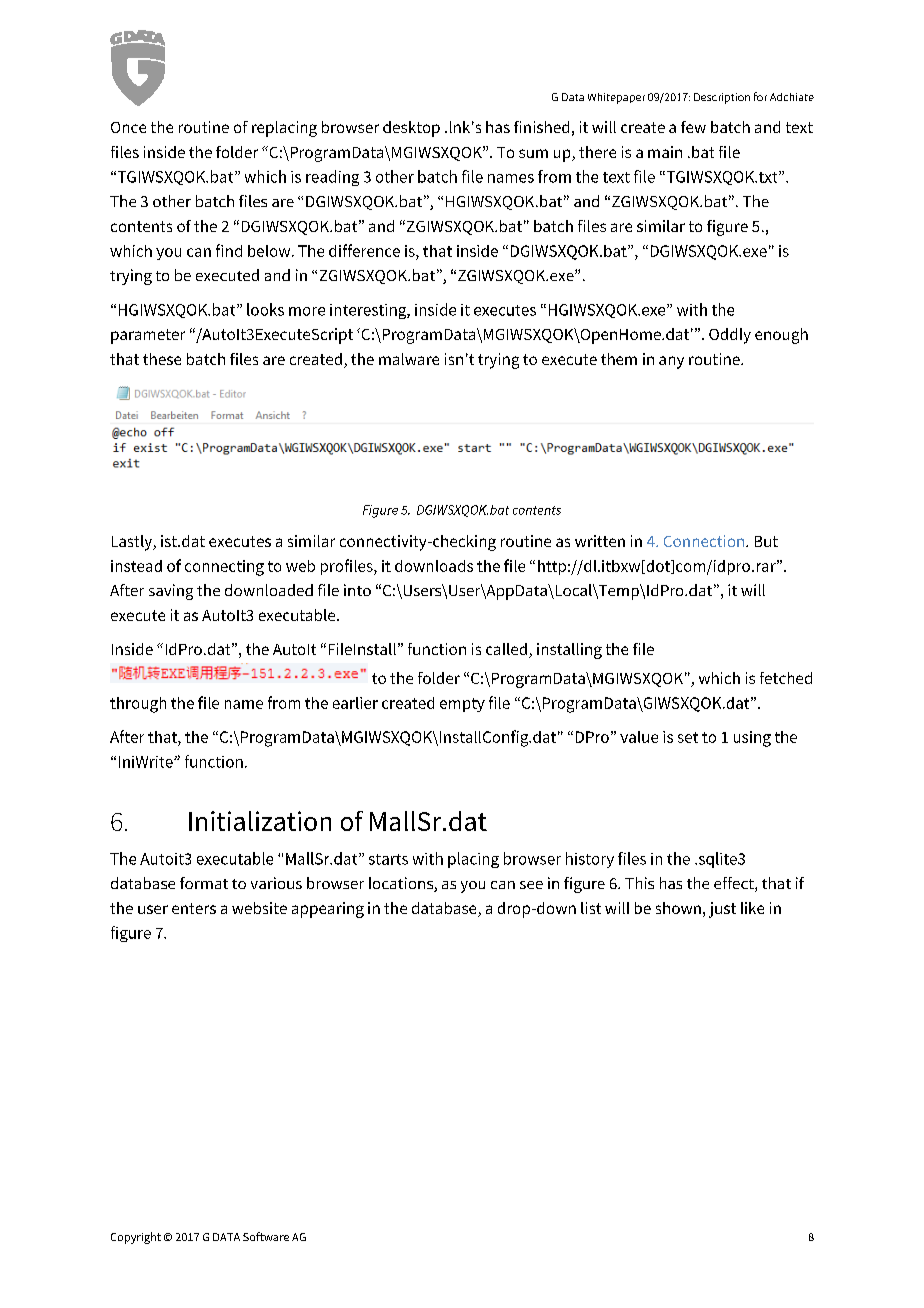 This image has width=924, height=1308. What do you see at coordinates (786, 678) in the image?
I see `fetched` at bounding box center [786, 678].
